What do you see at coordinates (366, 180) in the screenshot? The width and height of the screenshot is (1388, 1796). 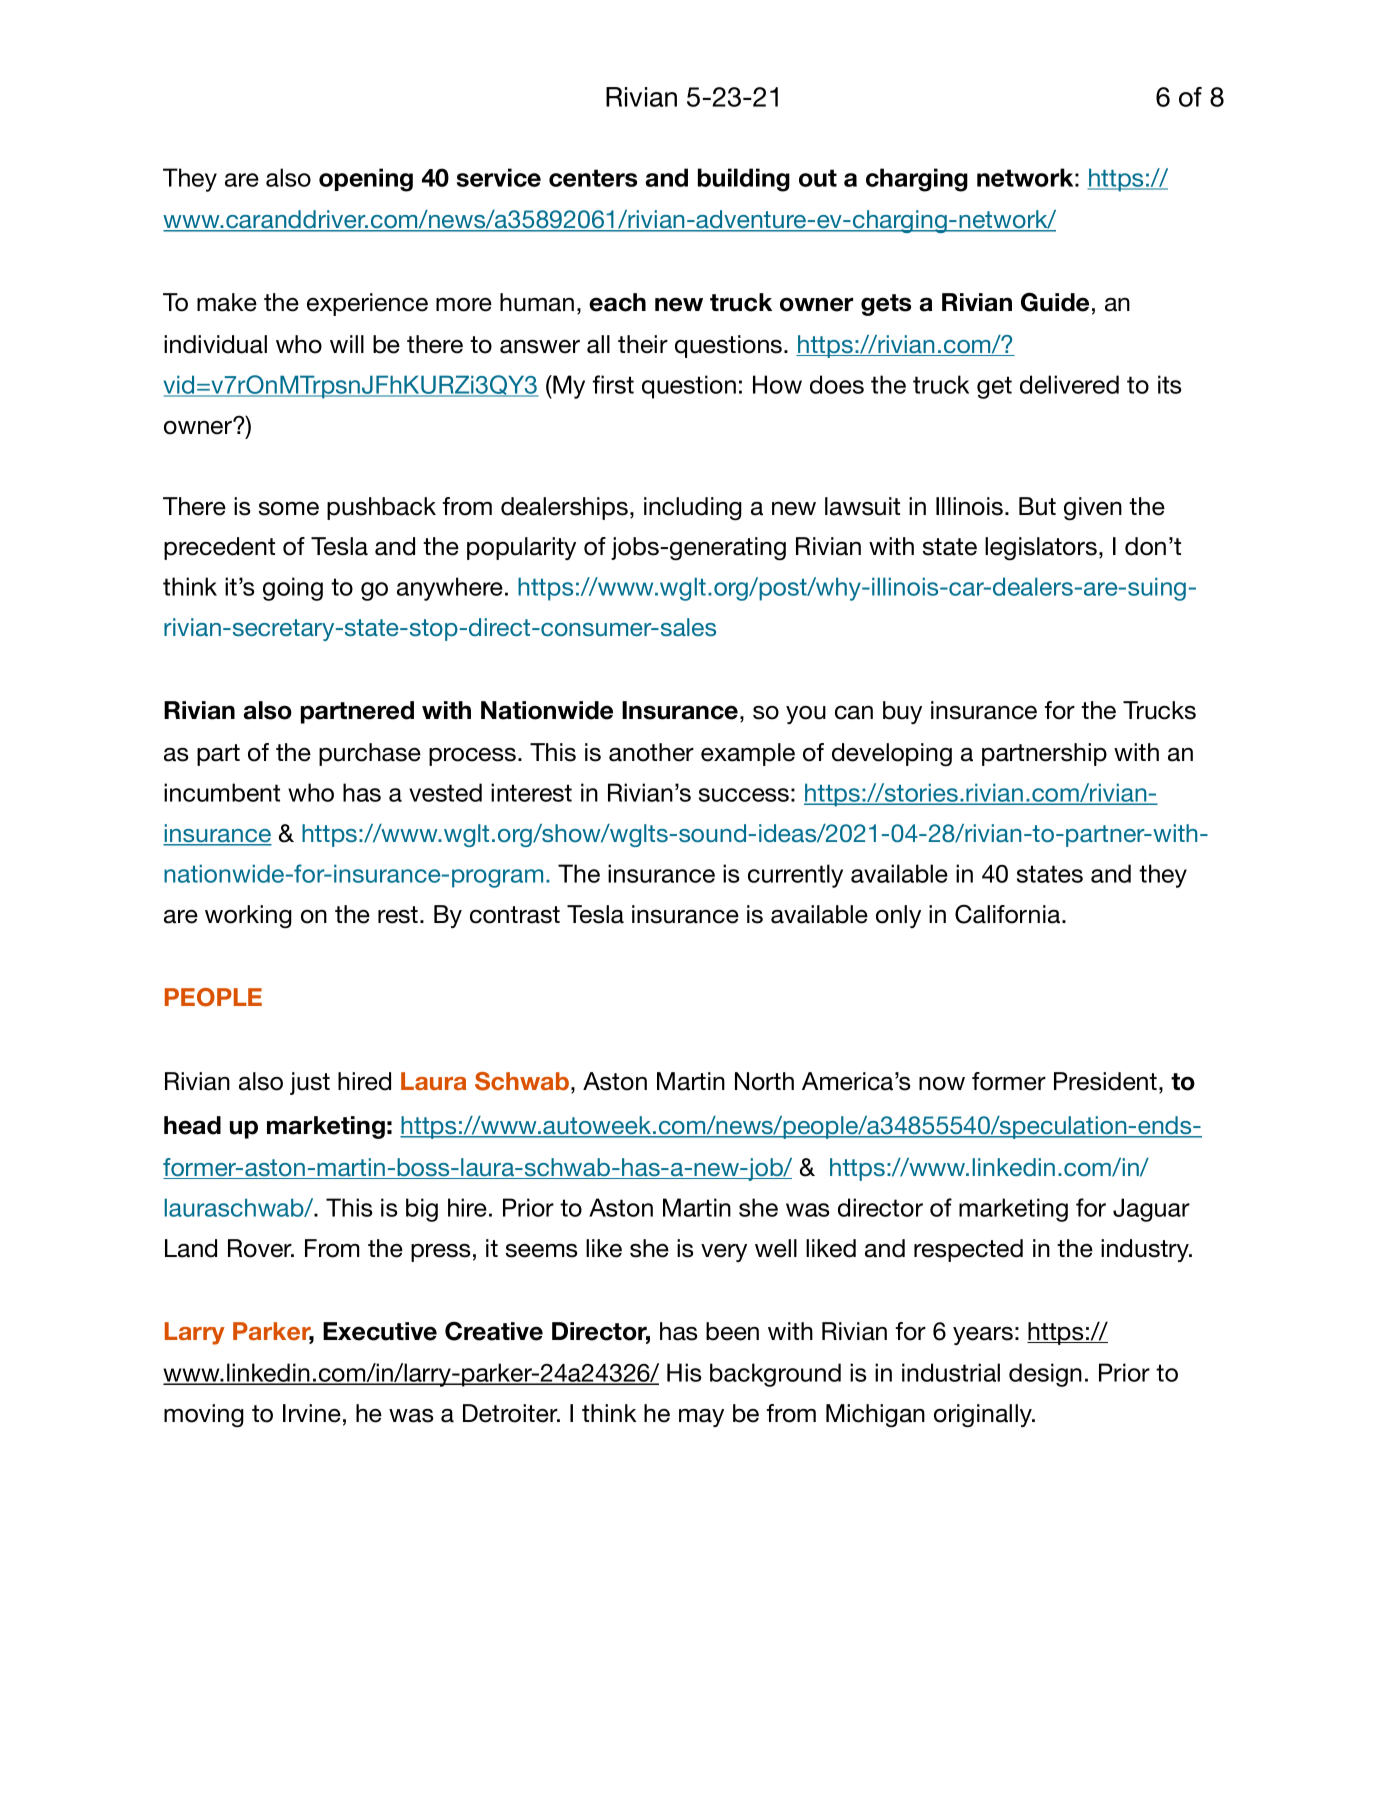 I see `opening` at bounding box center [366, 180].
